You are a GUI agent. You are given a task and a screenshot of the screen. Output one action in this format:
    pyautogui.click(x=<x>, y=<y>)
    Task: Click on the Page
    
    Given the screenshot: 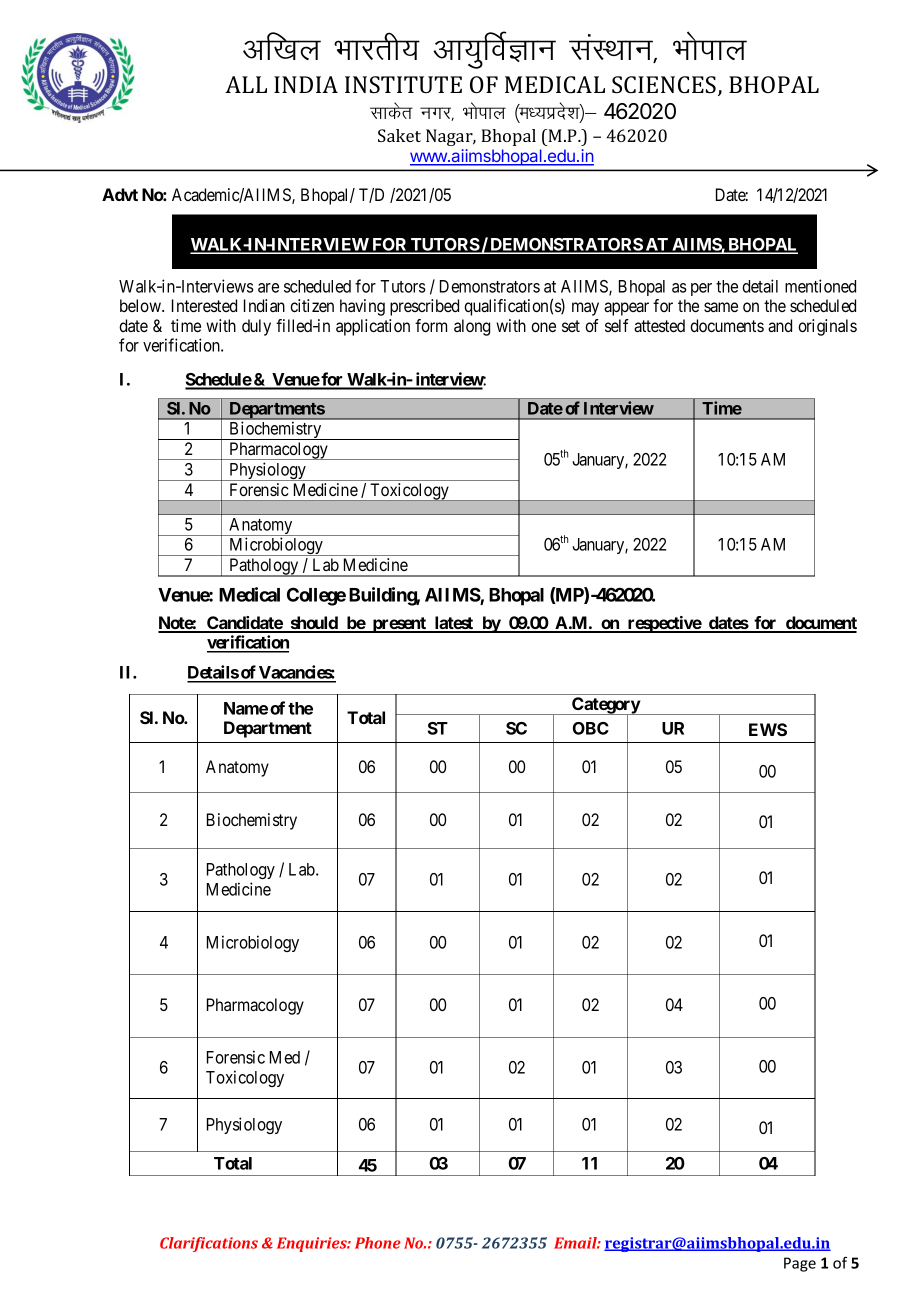 What is the action you would take?
    pyautogui.click(x=800, y=1264)
